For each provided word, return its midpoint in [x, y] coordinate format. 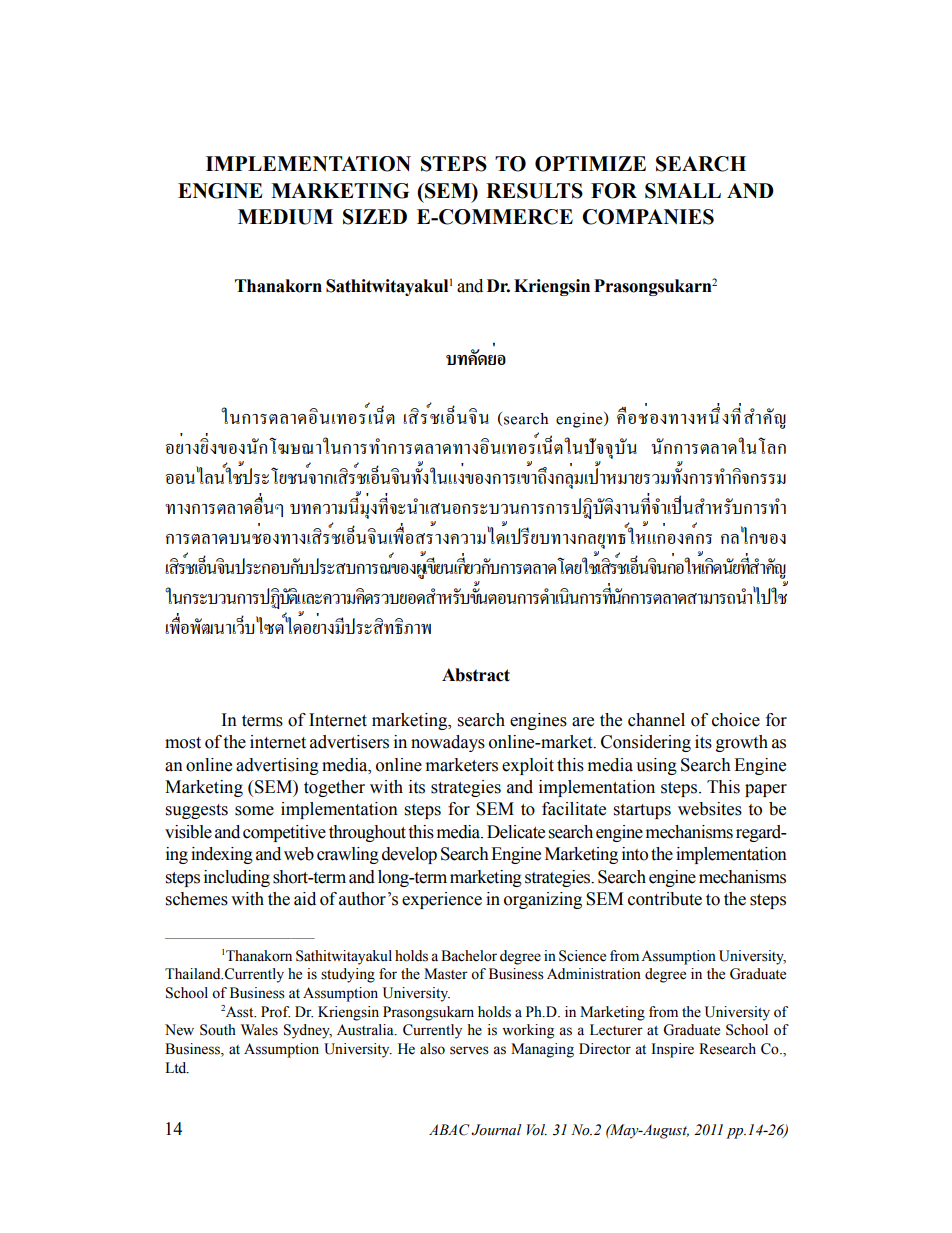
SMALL [683, 191]
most [183, 743]
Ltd [177, 1068]
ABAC [449, 1130]
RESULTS [534, 191]
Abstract [476, 675]
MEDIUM [285, 217]
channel [656, 720]
